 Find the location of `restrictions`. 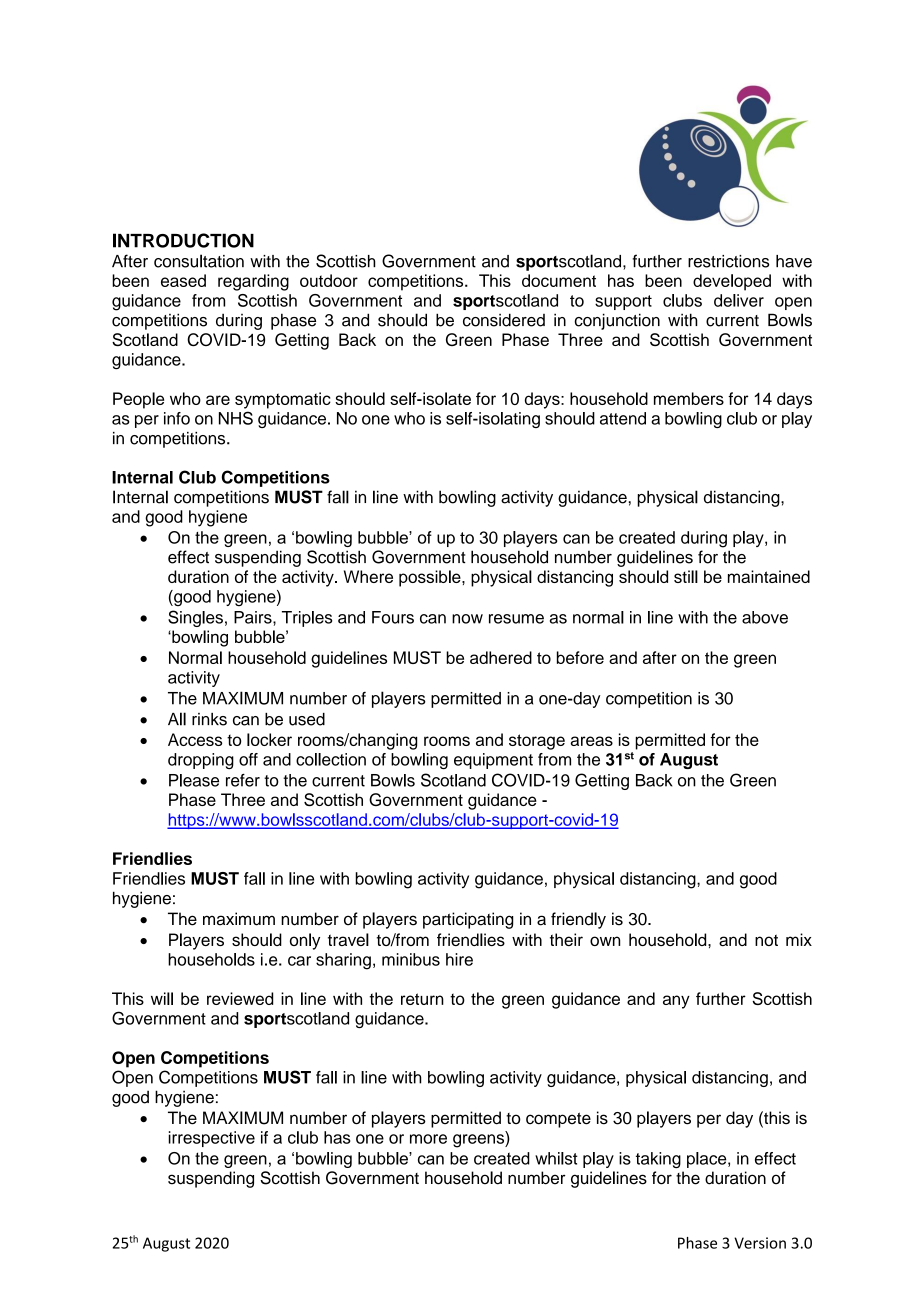

restrictions is located at coordinates (728, 261).
